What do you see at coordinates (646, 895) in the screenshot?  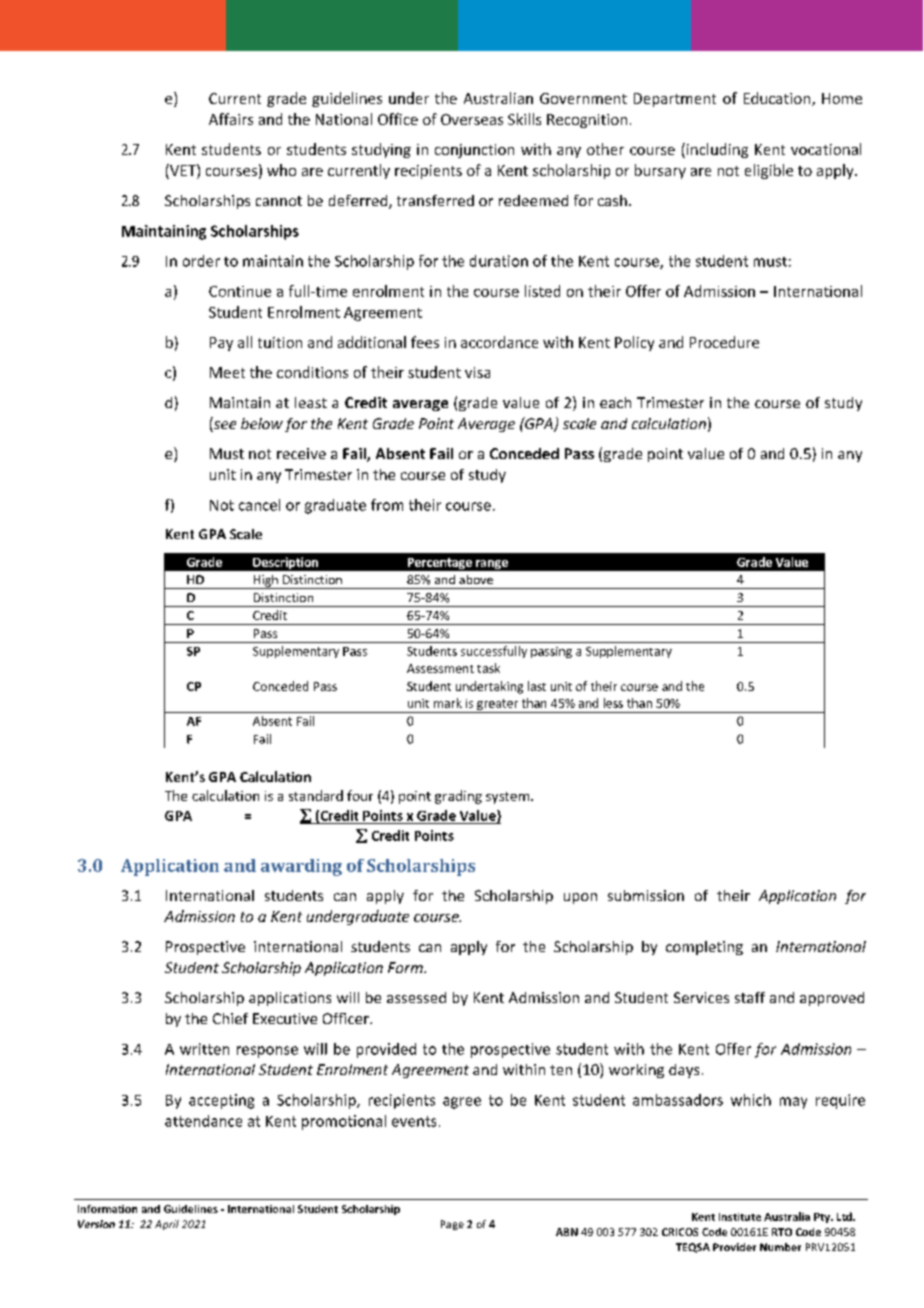 I see `submission` at bounding box center [646, 895].
